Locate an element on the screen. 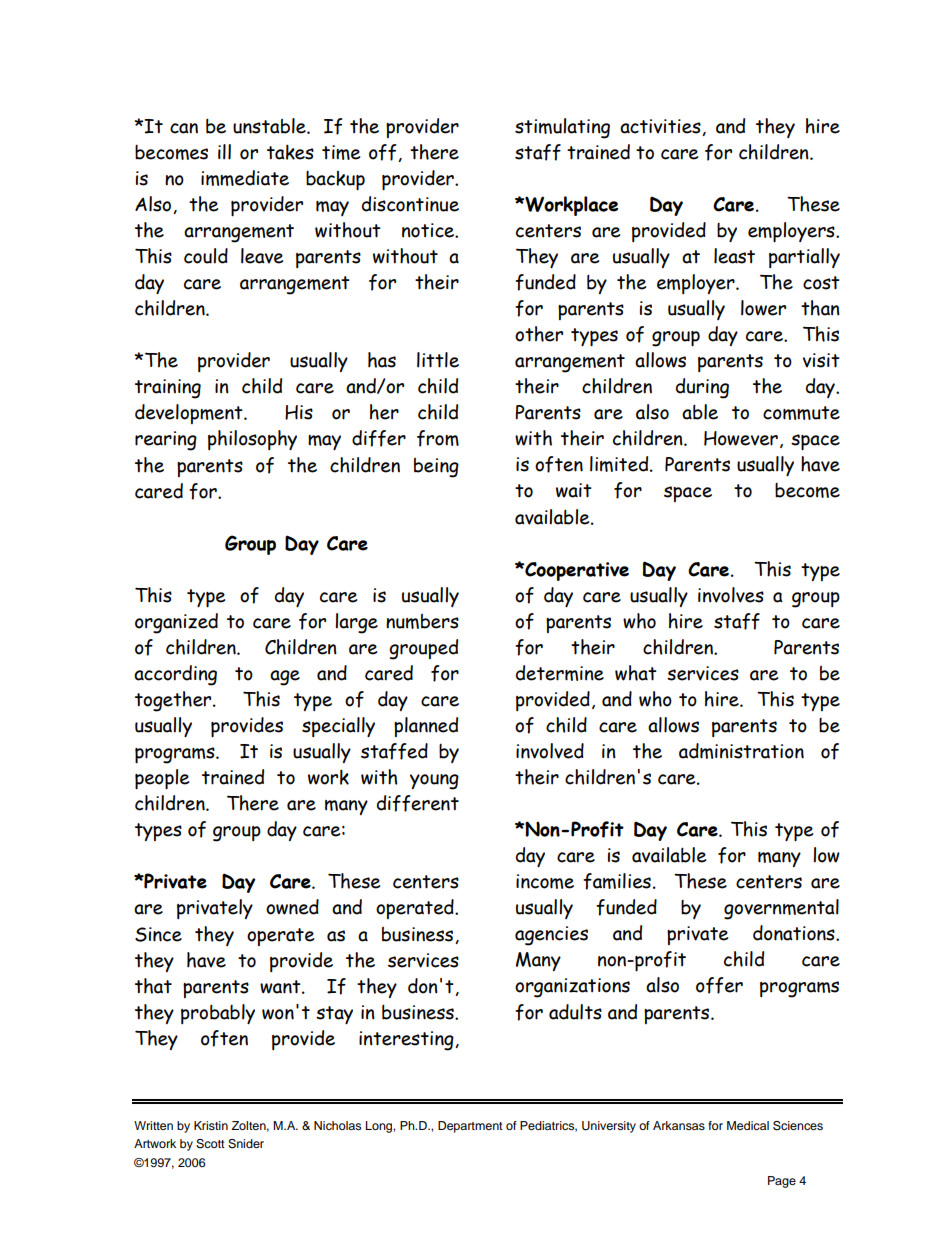 This screenshot has width=952, height=1233. Scott is located at coordinates (210, 1144).
